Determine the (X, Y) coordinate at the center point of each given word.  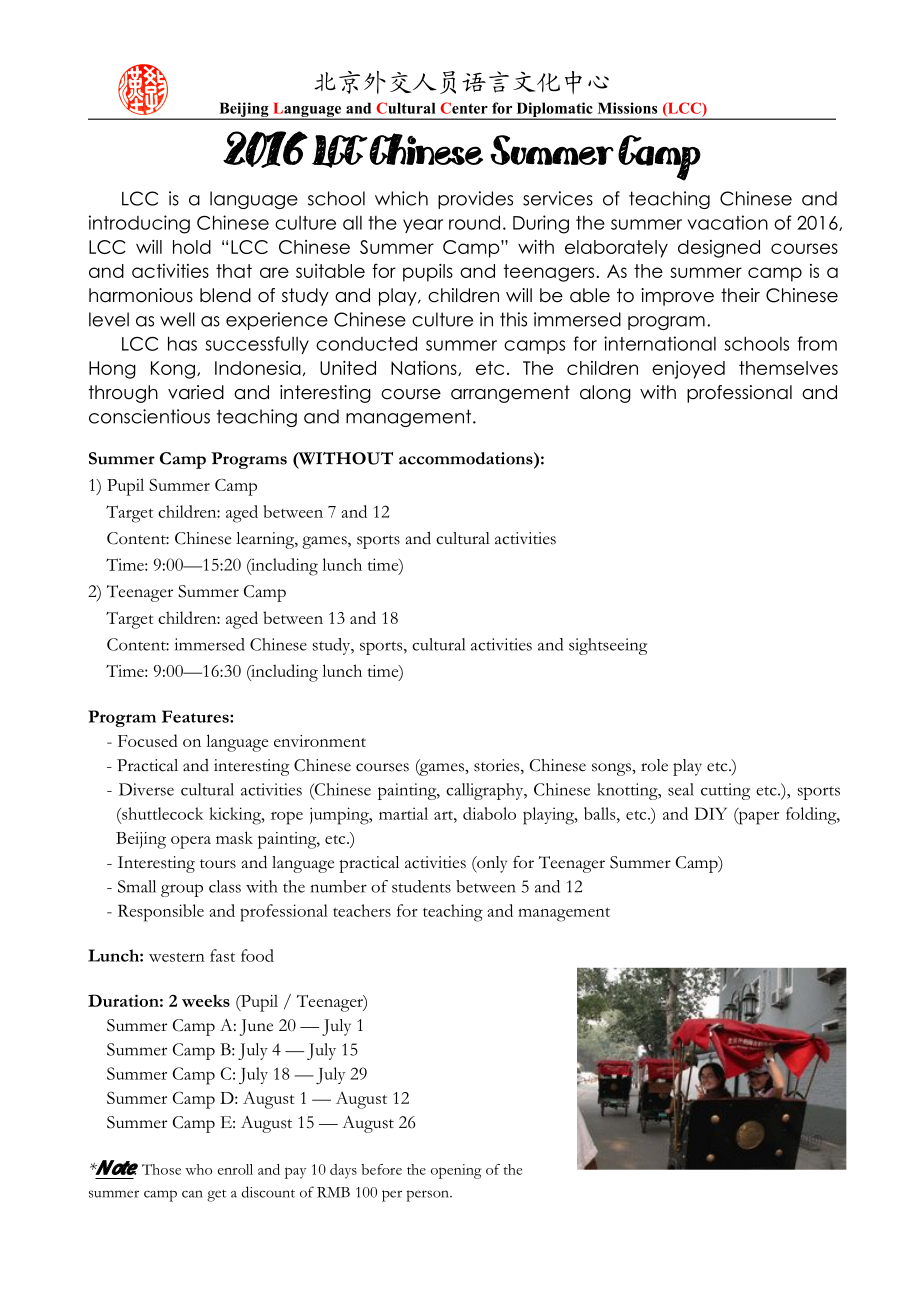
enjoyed (688, 370)
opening (456, 1171)
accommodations (467, 458)
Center (464, 108)
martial (403, 813)
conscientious (149, 416)
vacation (728, 222)
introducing (139, 224)
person (428, 1196)
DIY (710, 813)
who (198, 1169)
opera (191, 842)
